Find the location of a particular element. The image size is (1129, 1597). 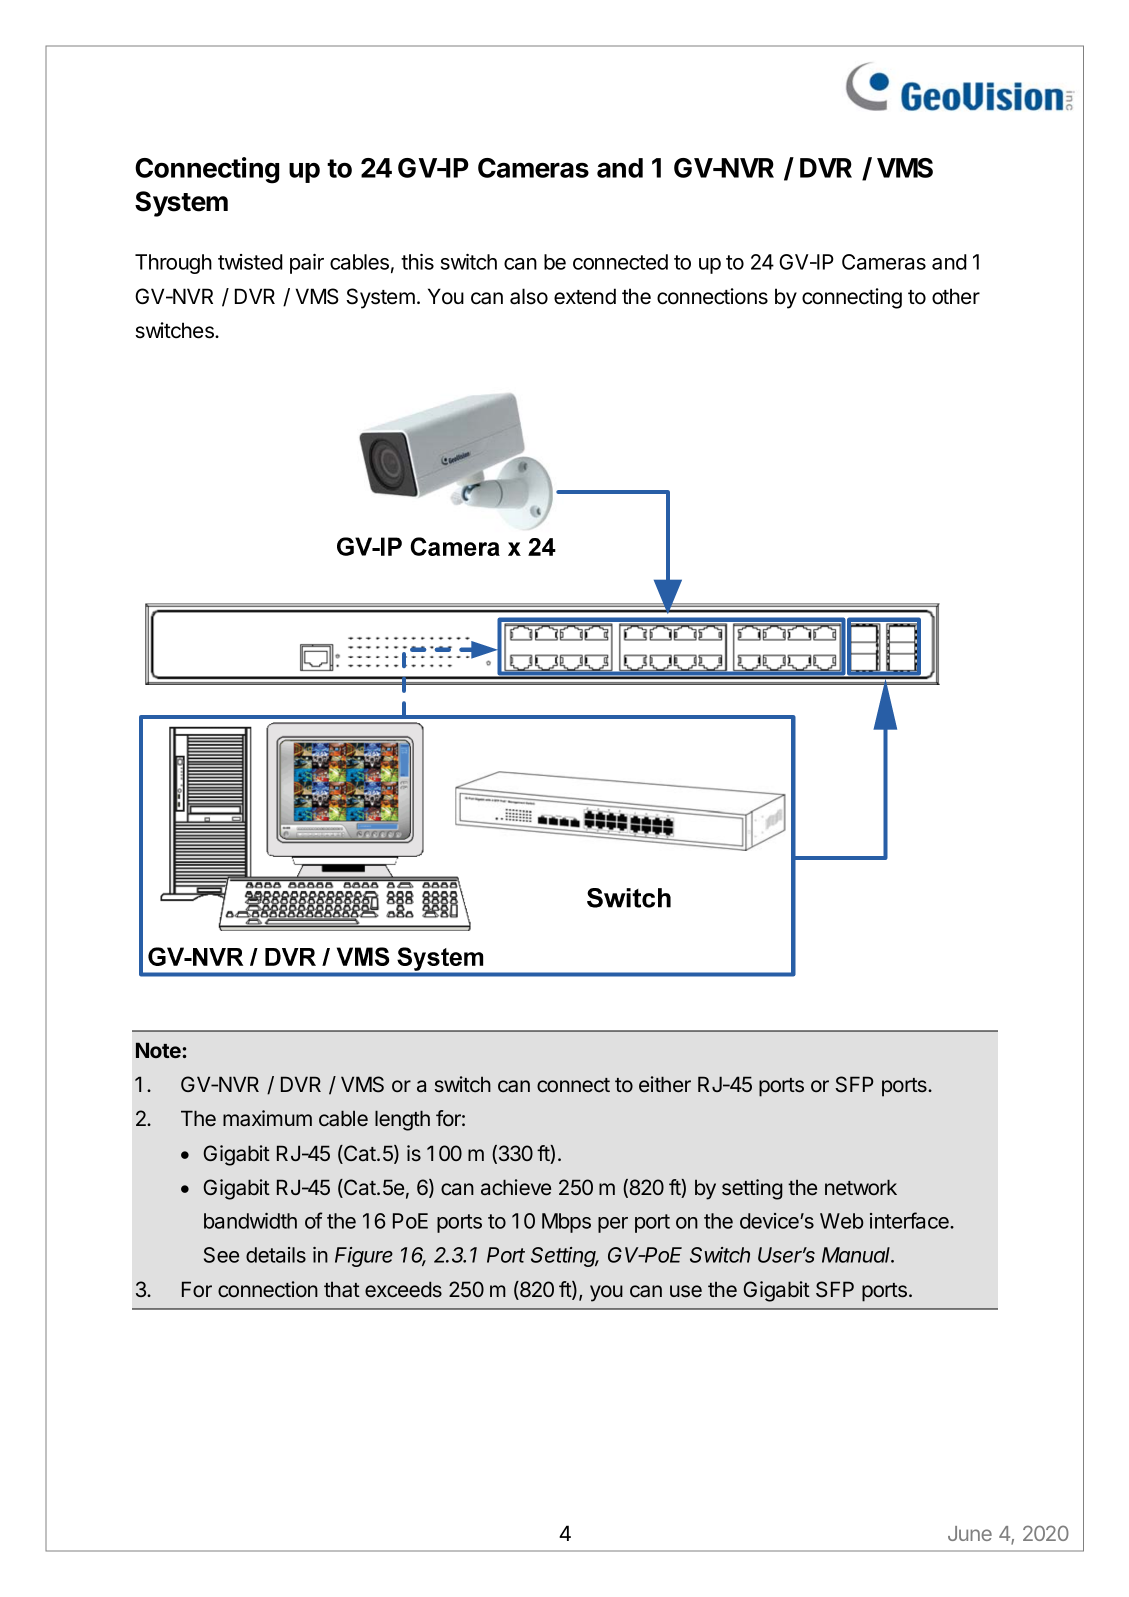

that is located at coordinates (342, 1289).
